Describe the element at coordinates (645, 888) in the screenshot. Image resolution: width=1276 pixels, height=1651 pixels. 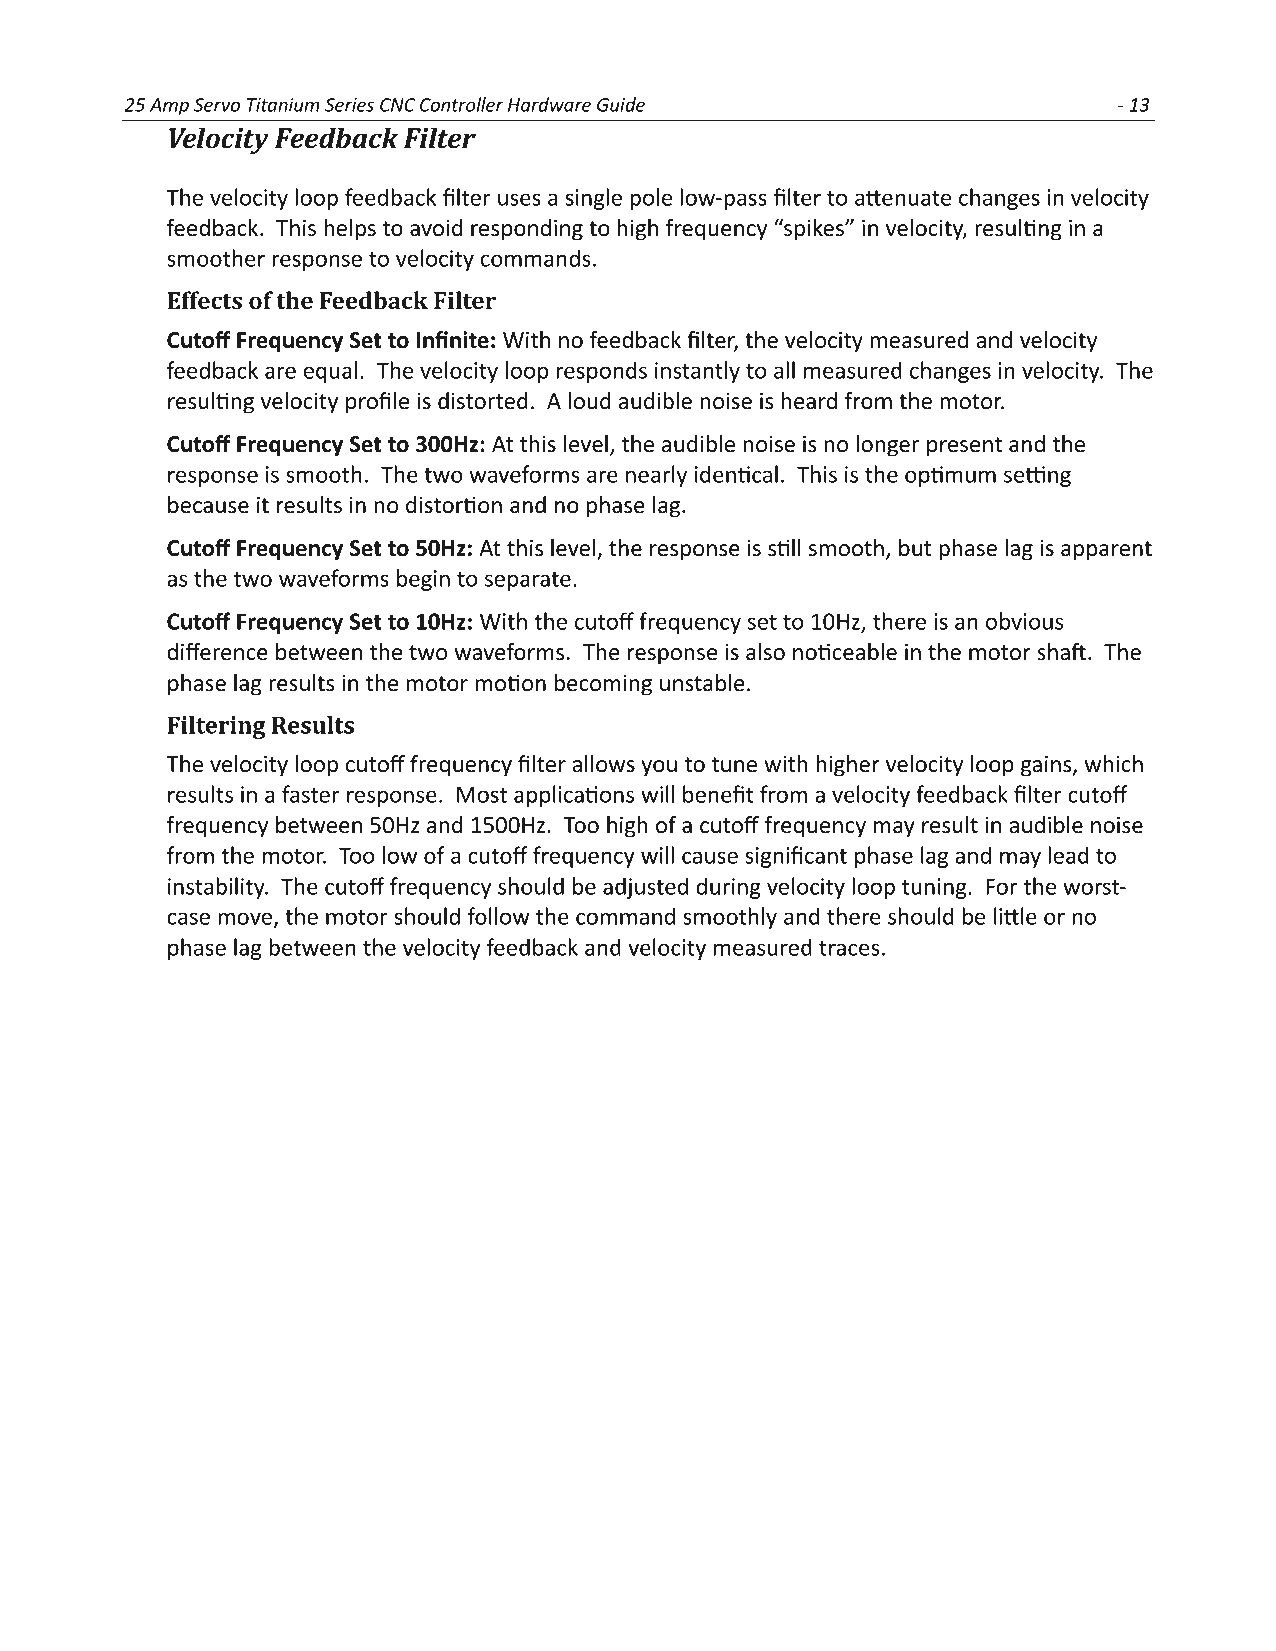
I see `adjusted` at that location.
